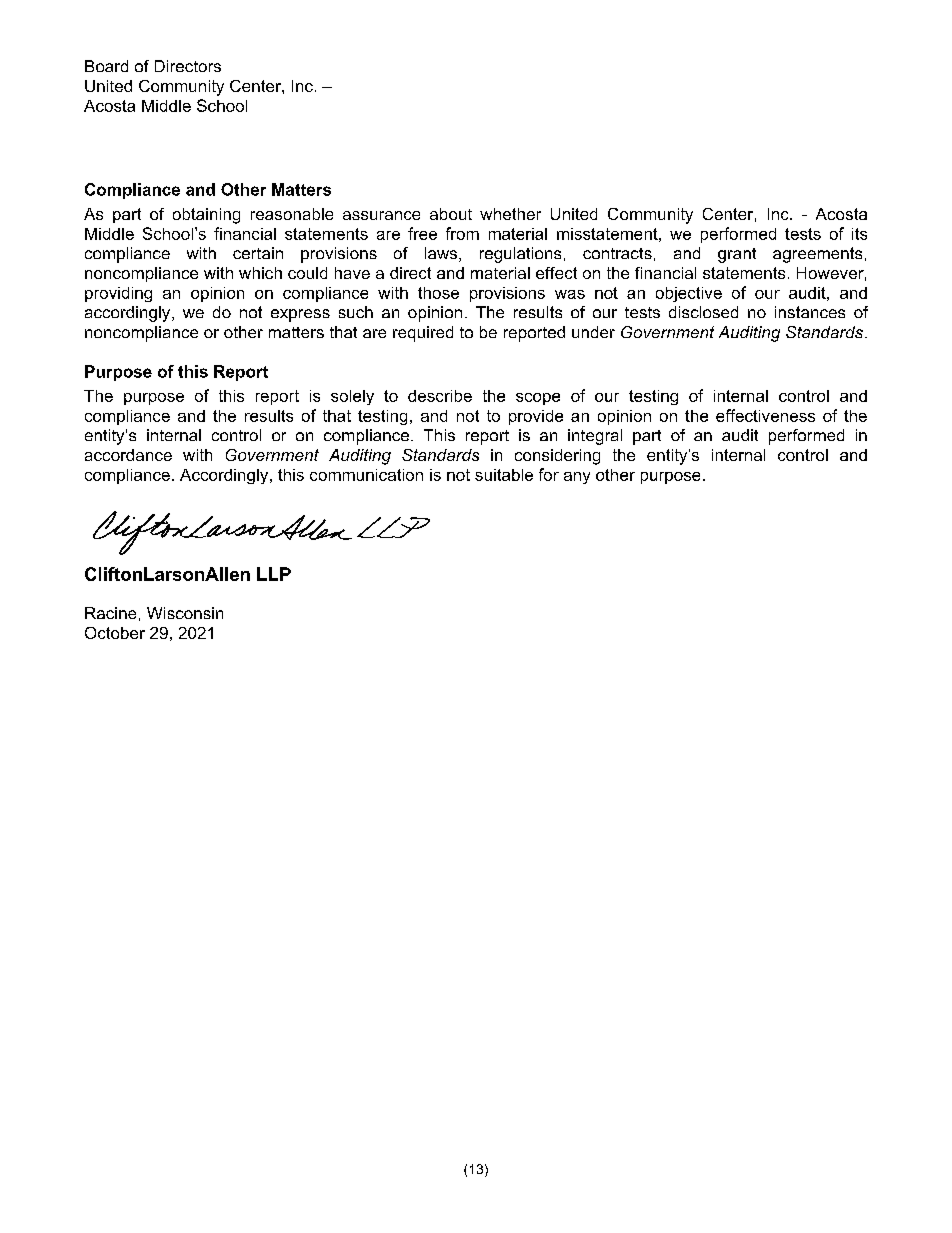 The image size is (952, 1233). I want to click on its, so click(859, 234).
